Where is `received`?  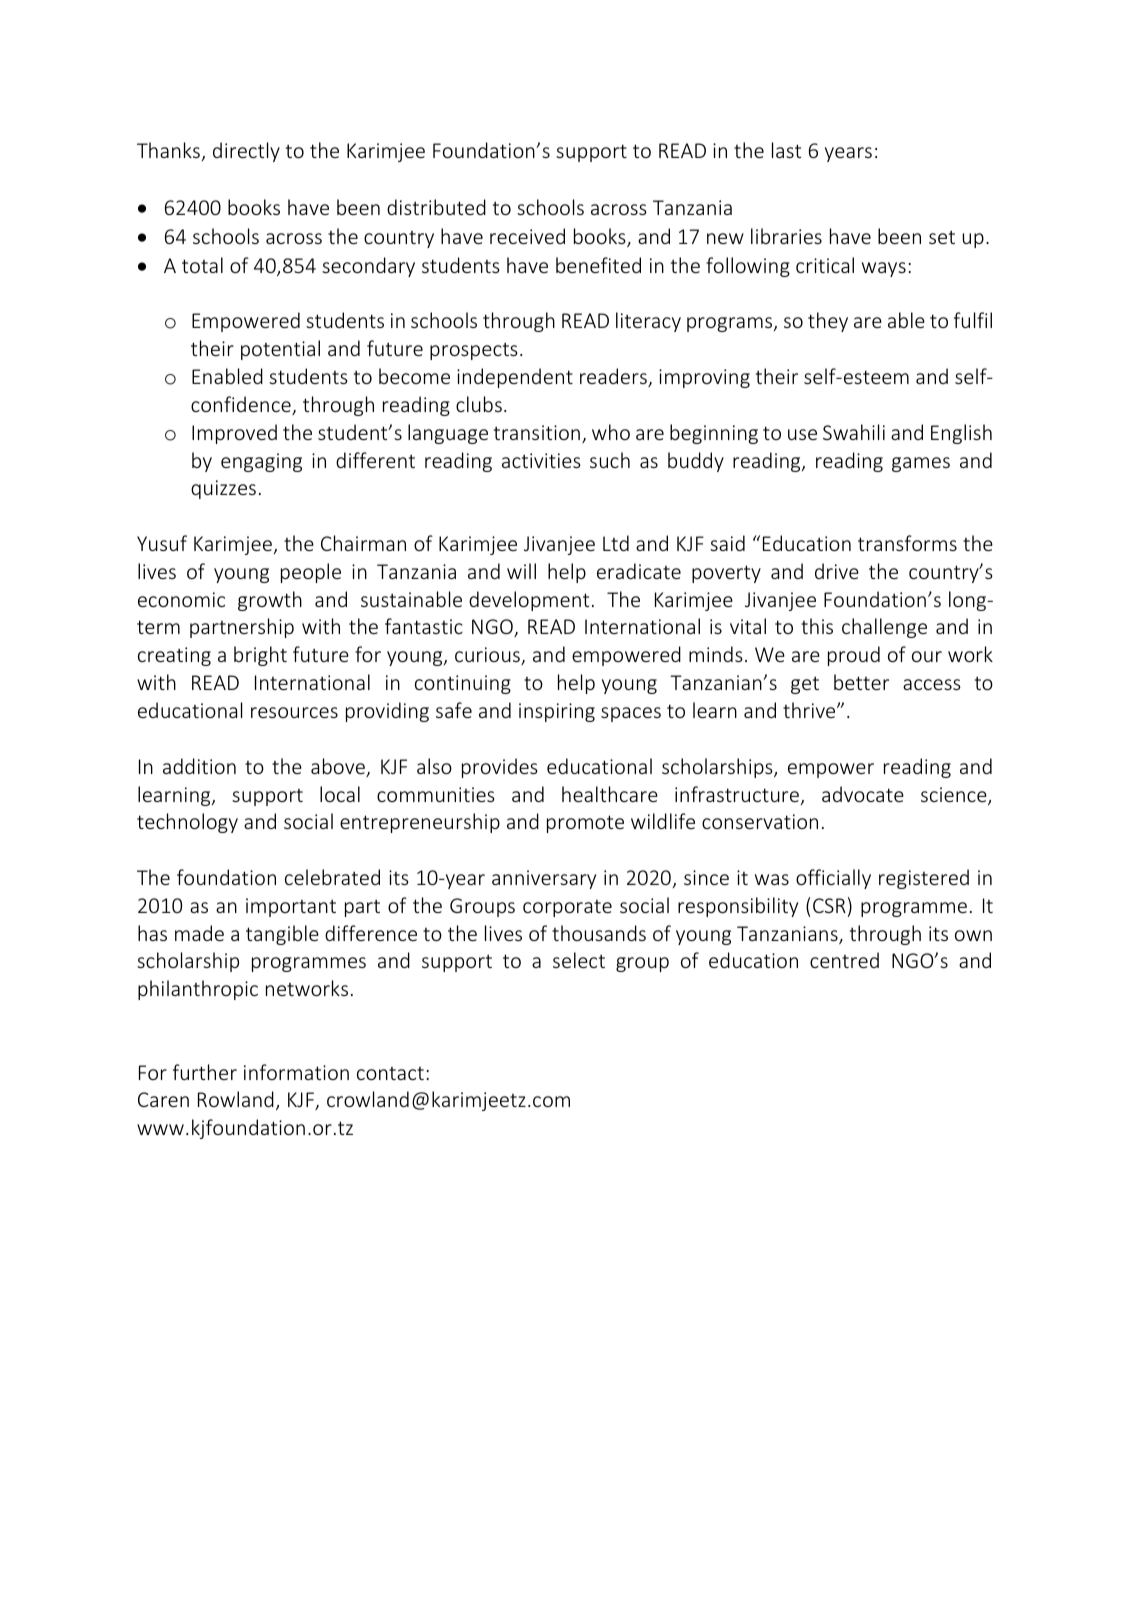 received is located at coordinates (527, 236).
